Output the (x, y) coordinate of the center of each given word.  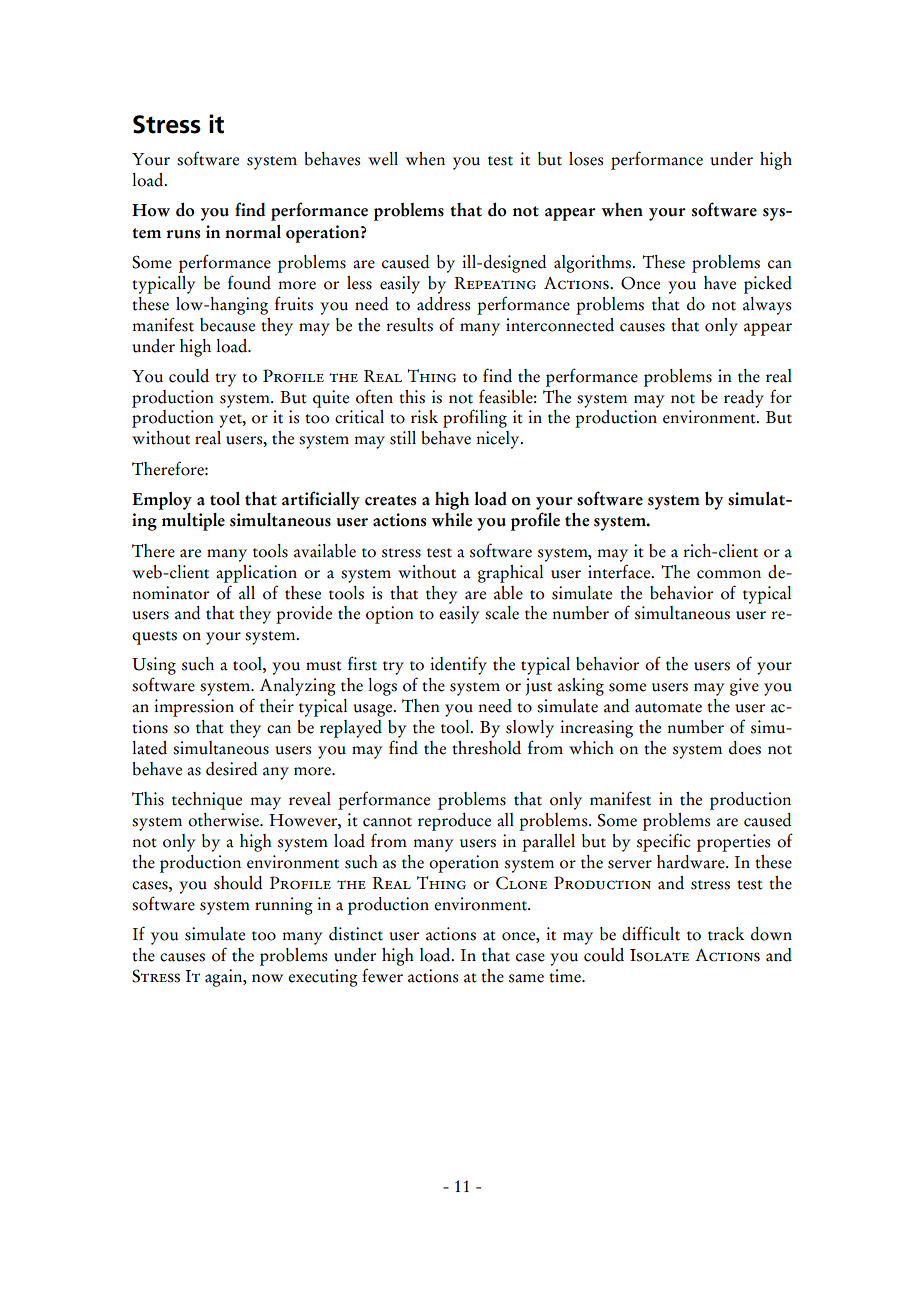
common (729, 574)
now (267, 978)
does (745, 748)
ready (744, 399)
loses (586, 159)
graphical (510, 574)
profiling (475, 418)
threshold (486, 748)
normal (253, 232)
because (227, 325)
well (383, 159)
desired (232, 769)
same (526, 978)
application (256, 574)
